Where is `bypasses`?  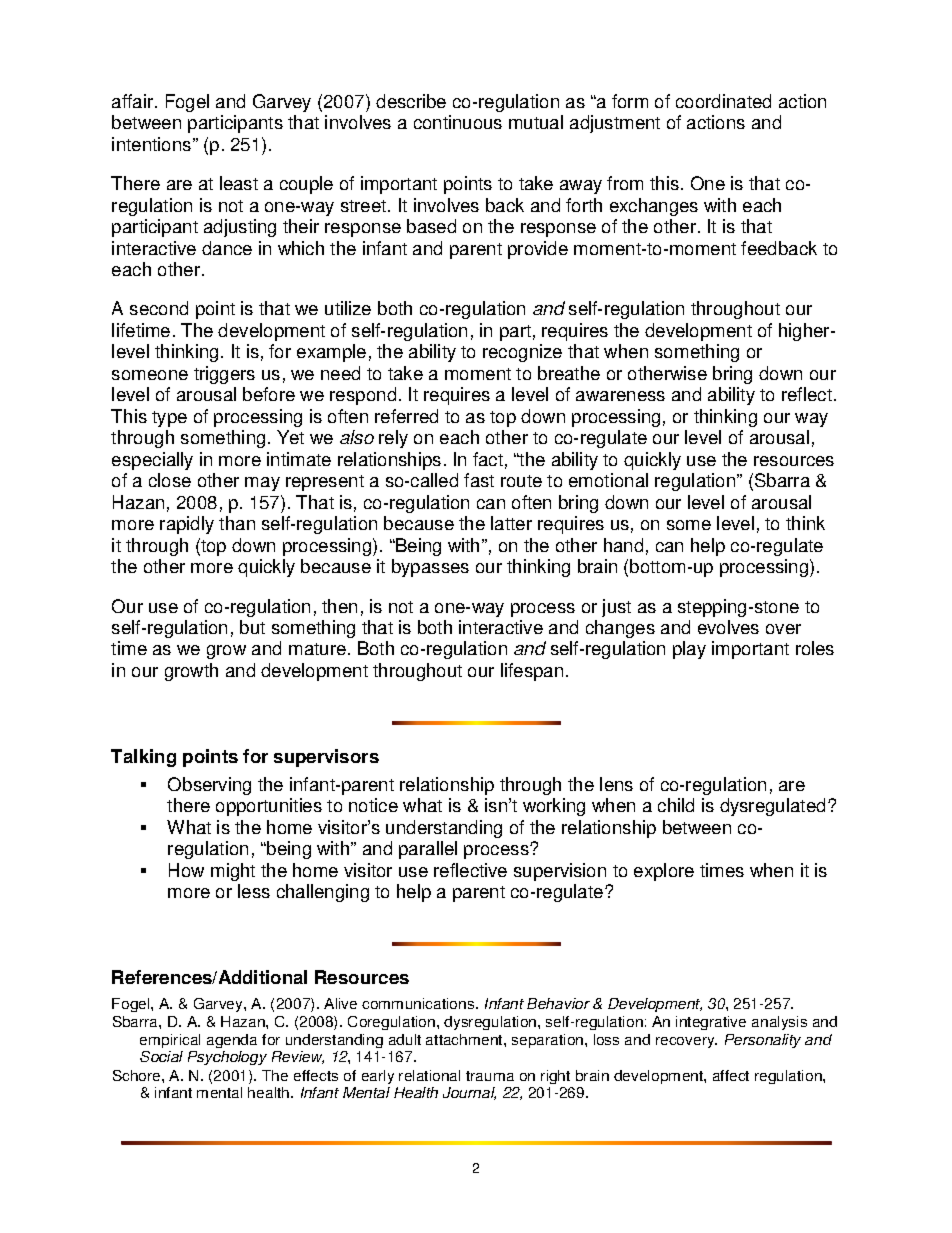
bypasses is located at coordinates (430, 568).
